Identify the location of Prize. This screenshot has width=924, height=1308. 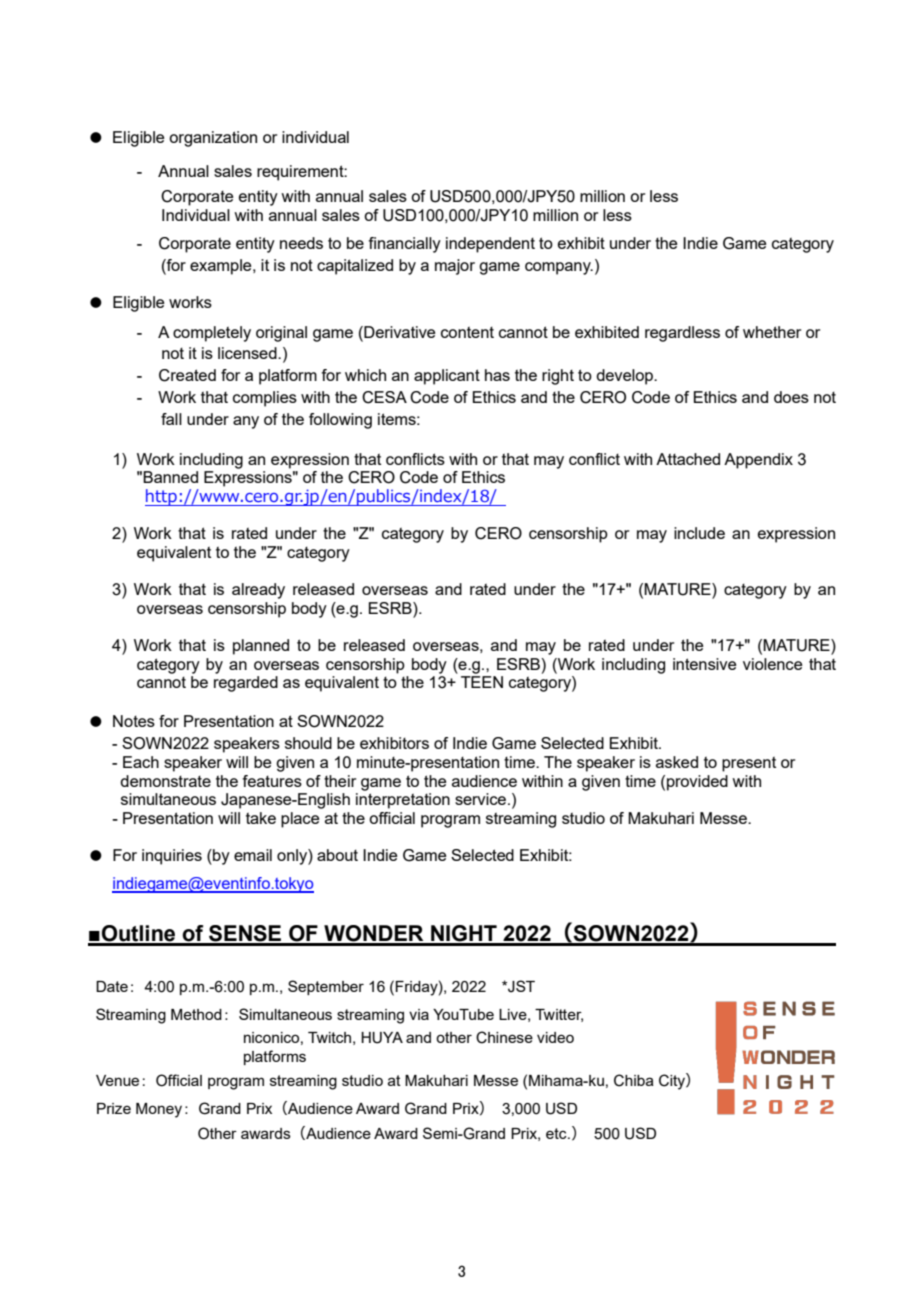
(114, 1108).
